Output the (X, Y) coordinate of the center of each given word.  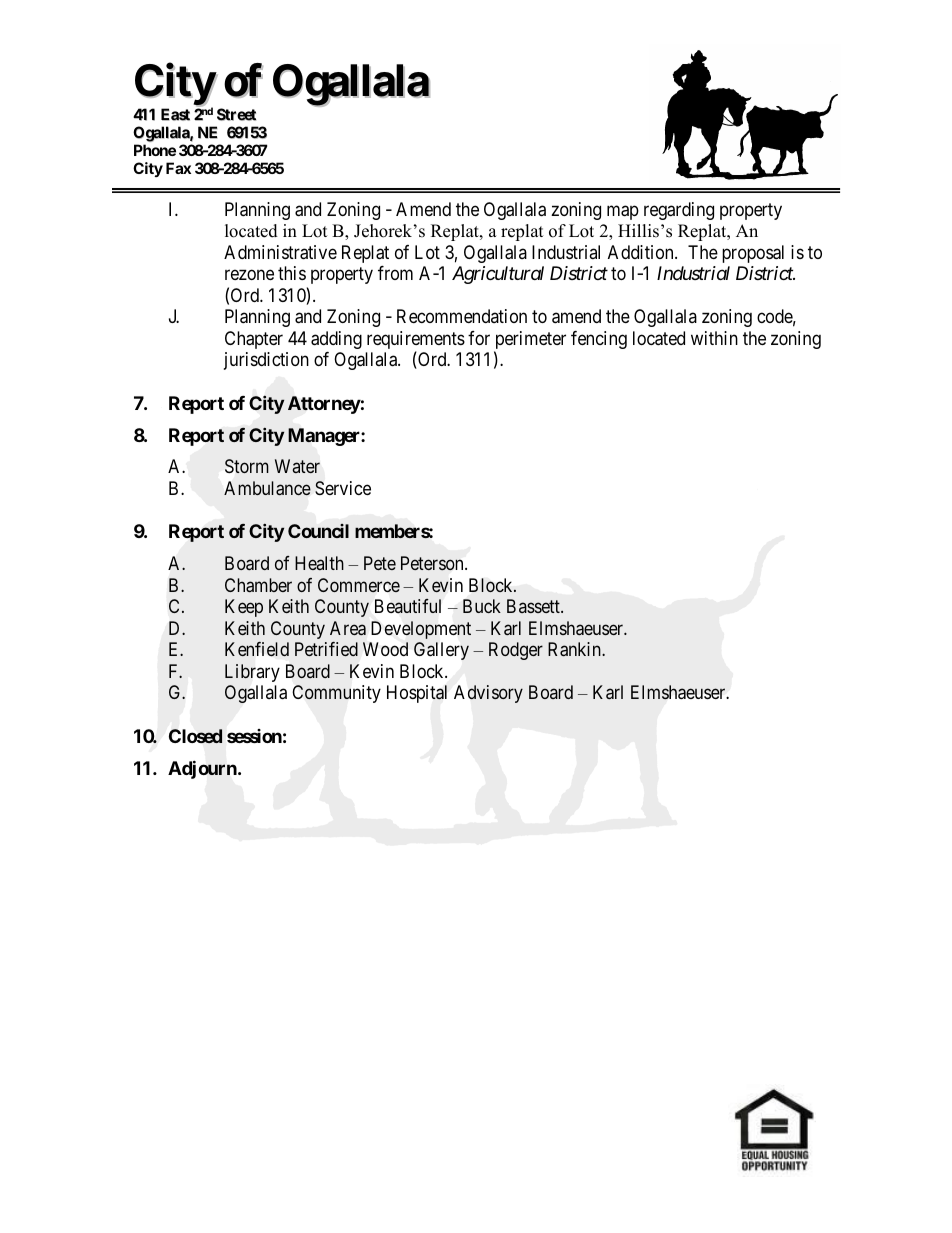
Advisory (488, 694)
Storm (247, 466)
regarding (679, 211)
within (714, 338)
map (623, 212)
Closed (195, 736)
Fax (178, 168)
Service (343, 488)
